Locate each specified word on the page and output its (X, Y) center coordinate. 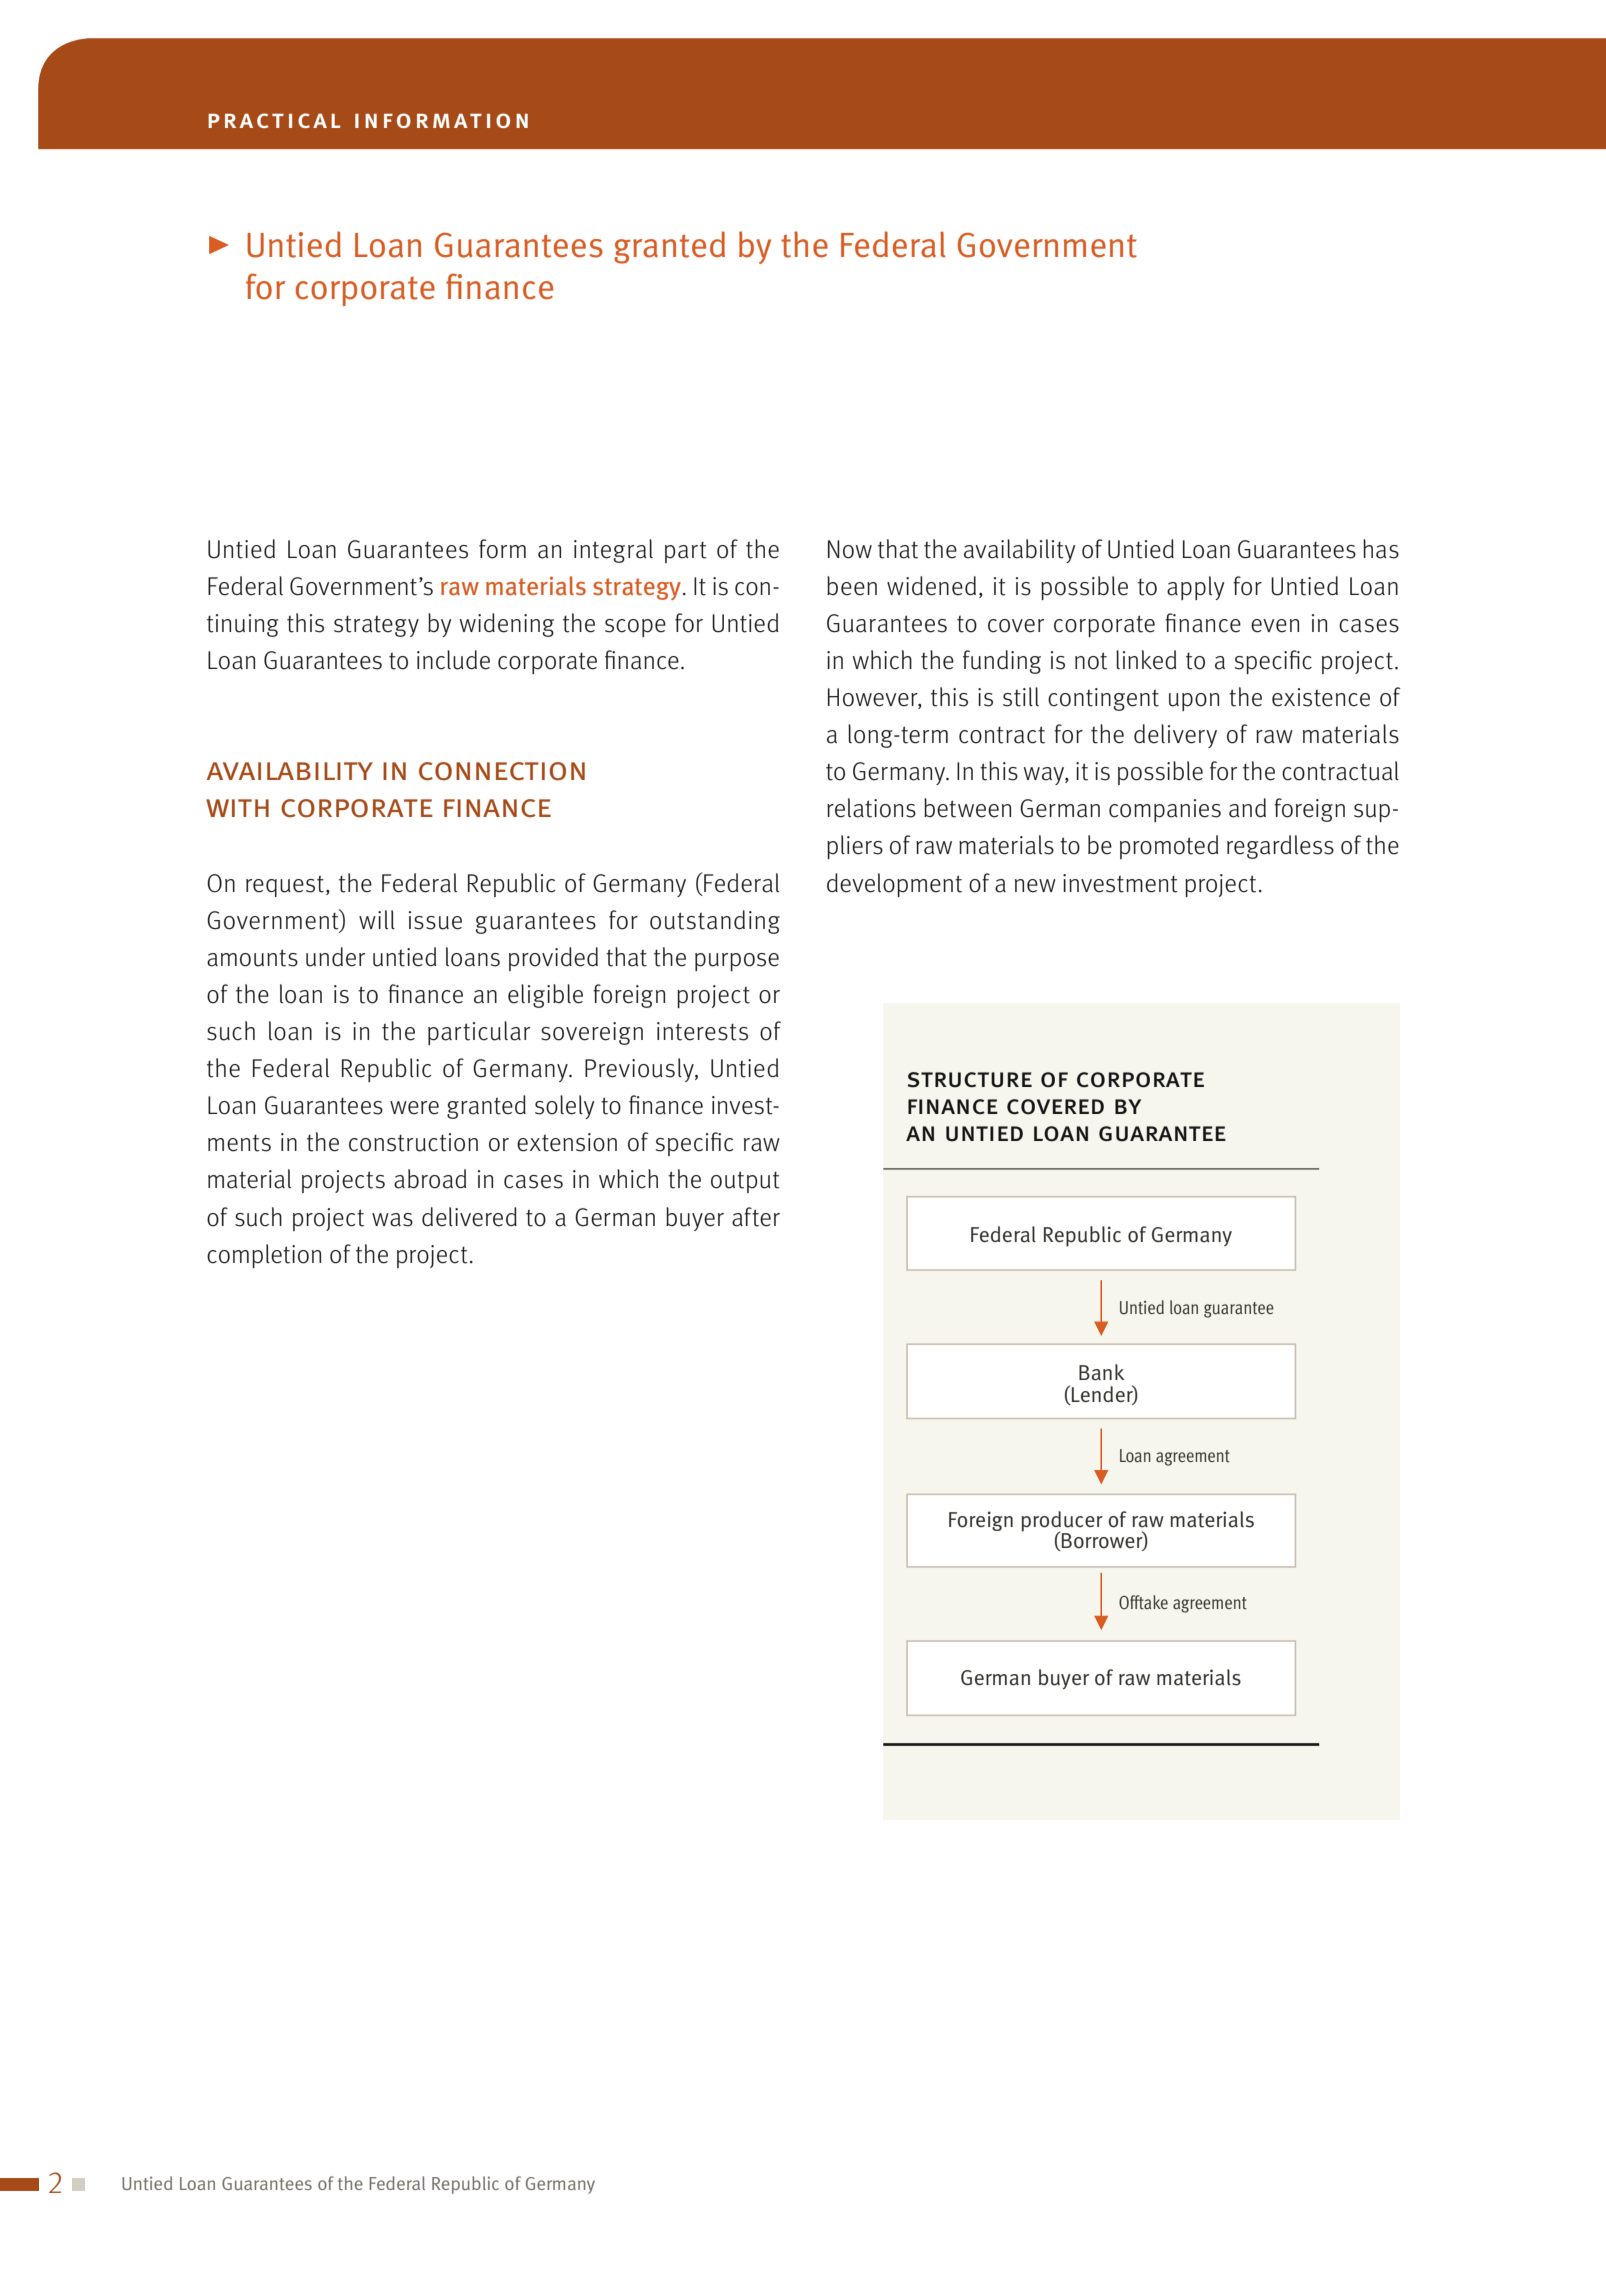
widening (507, 625)
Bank (1102, 1372)
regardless (1280, 847)
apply (1196, 588)
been (852, 586)
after (756, 1217)
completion (264, 1256)
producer (1062, 1522)
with (237, 808)
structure (969, 1080)
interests (702, 1031)
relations (871, 808)
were (414, 1108)
